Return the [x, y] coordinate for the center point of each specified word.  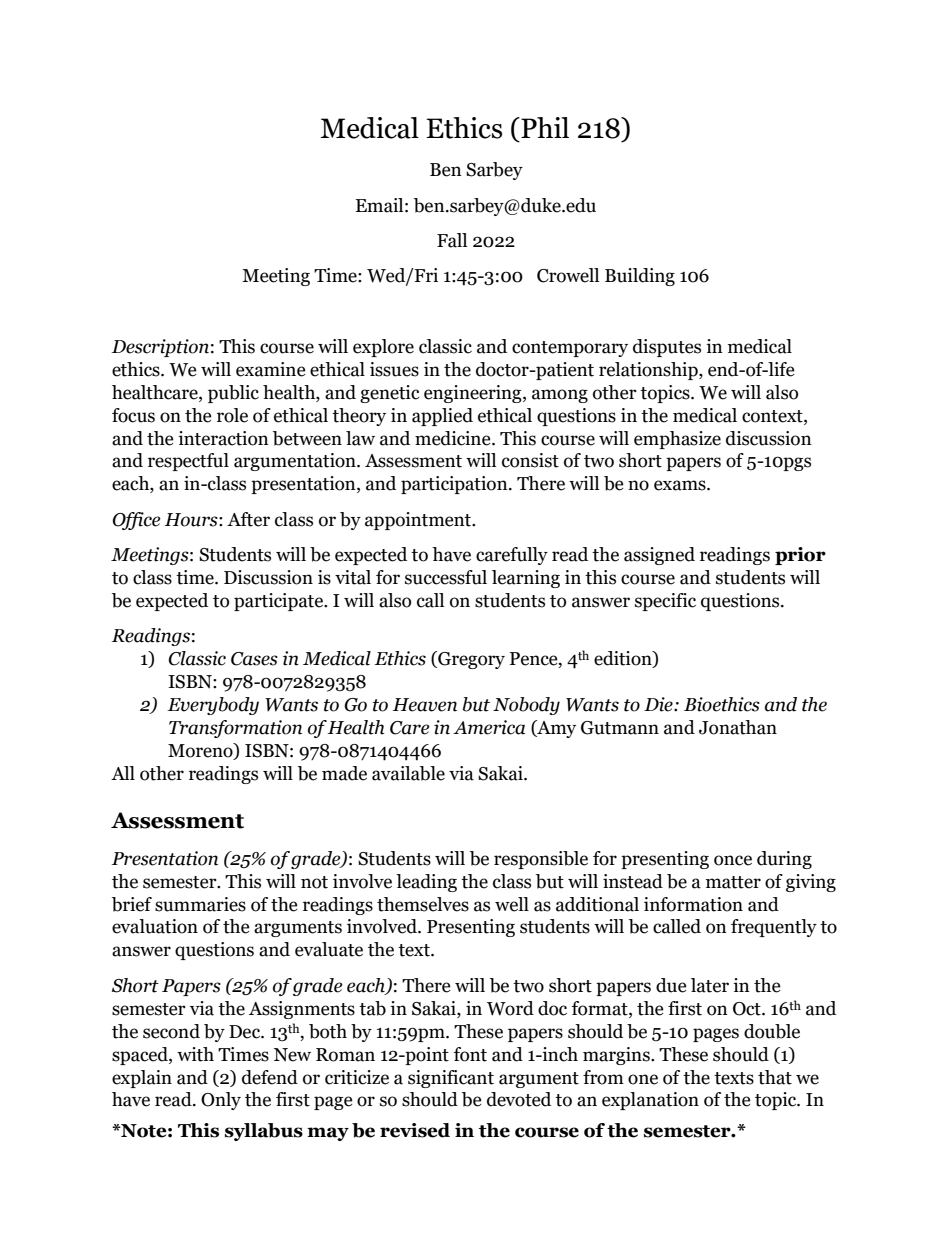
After [248, 519]
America [489, 727]
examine [271, 369]
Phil [544, 127]
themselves [423, 904]
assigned [659, 556]
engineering [474, 394]
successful [446, 577]
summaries [200, 904]
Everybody [213, 706]
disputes [667, 348]
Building [640, 277]
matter [733, 882]
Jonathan [738, 727]
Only [221, 1101]
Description [160, 348]
